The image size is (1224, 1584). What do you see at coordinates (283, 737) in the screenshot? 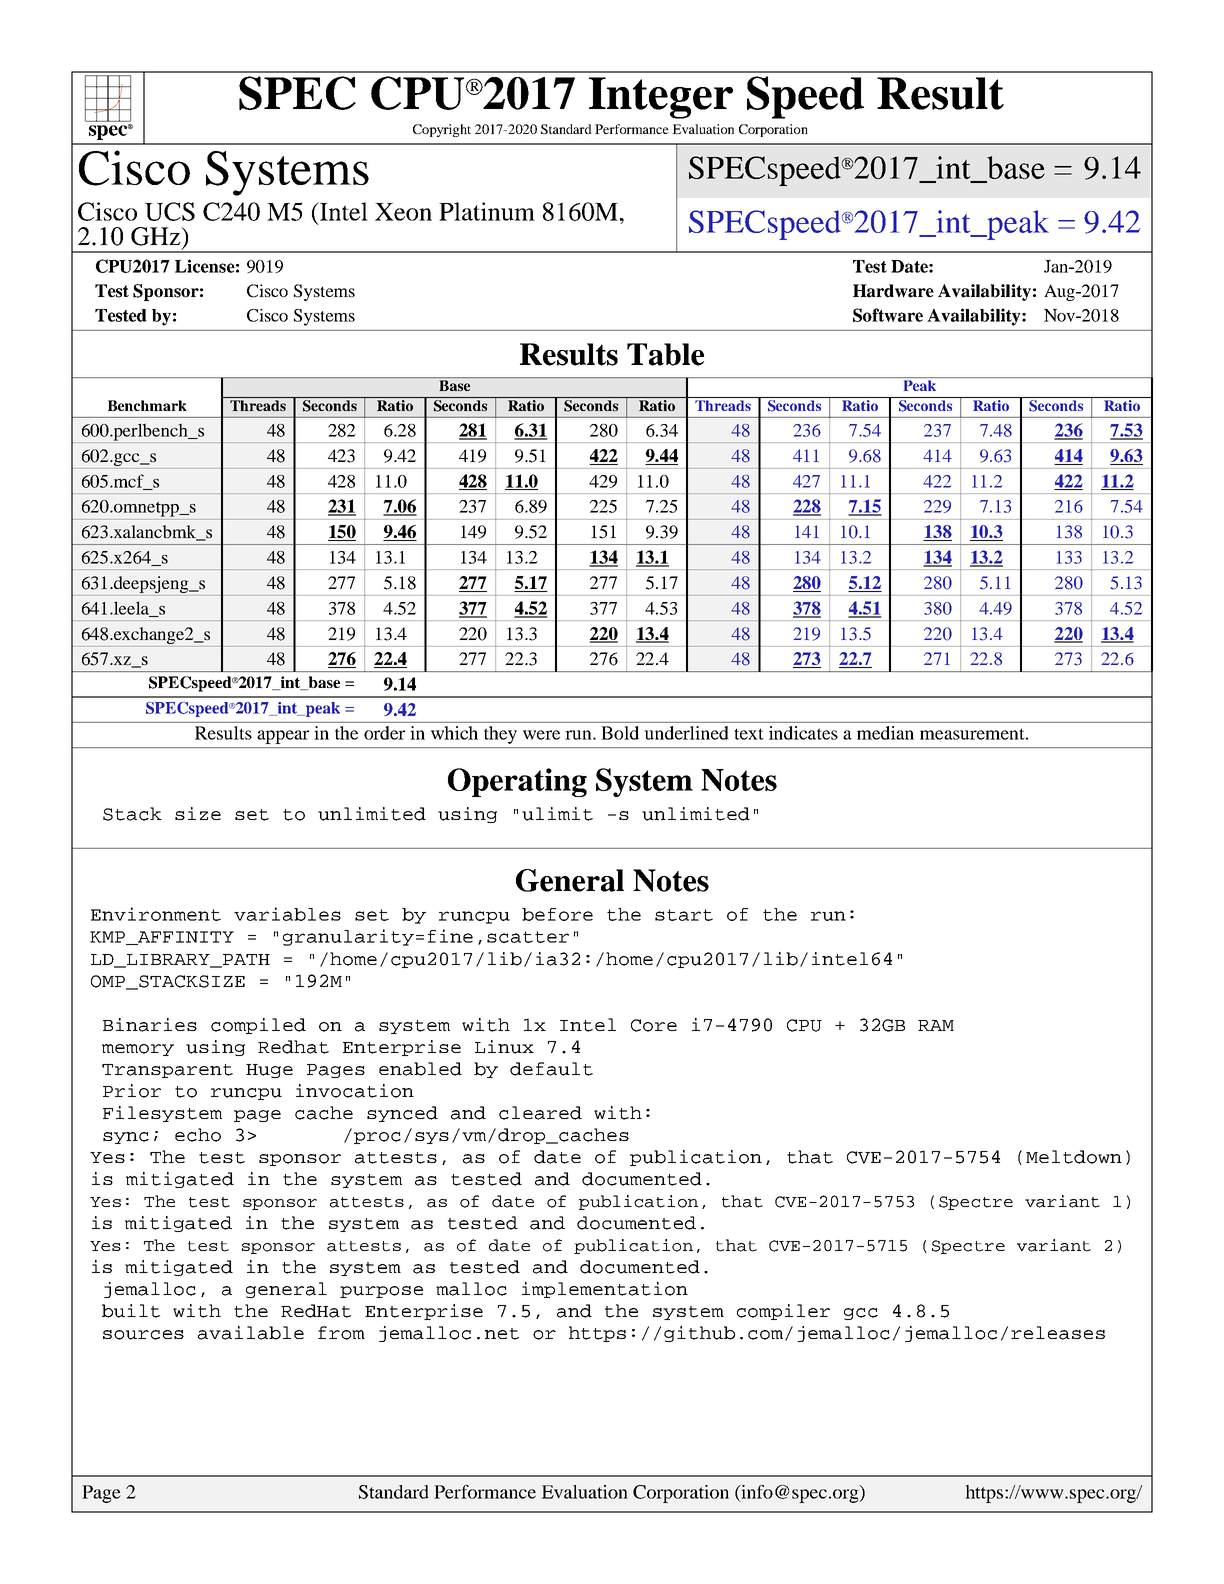
I see `appear` at bounding box center [283, 737].
